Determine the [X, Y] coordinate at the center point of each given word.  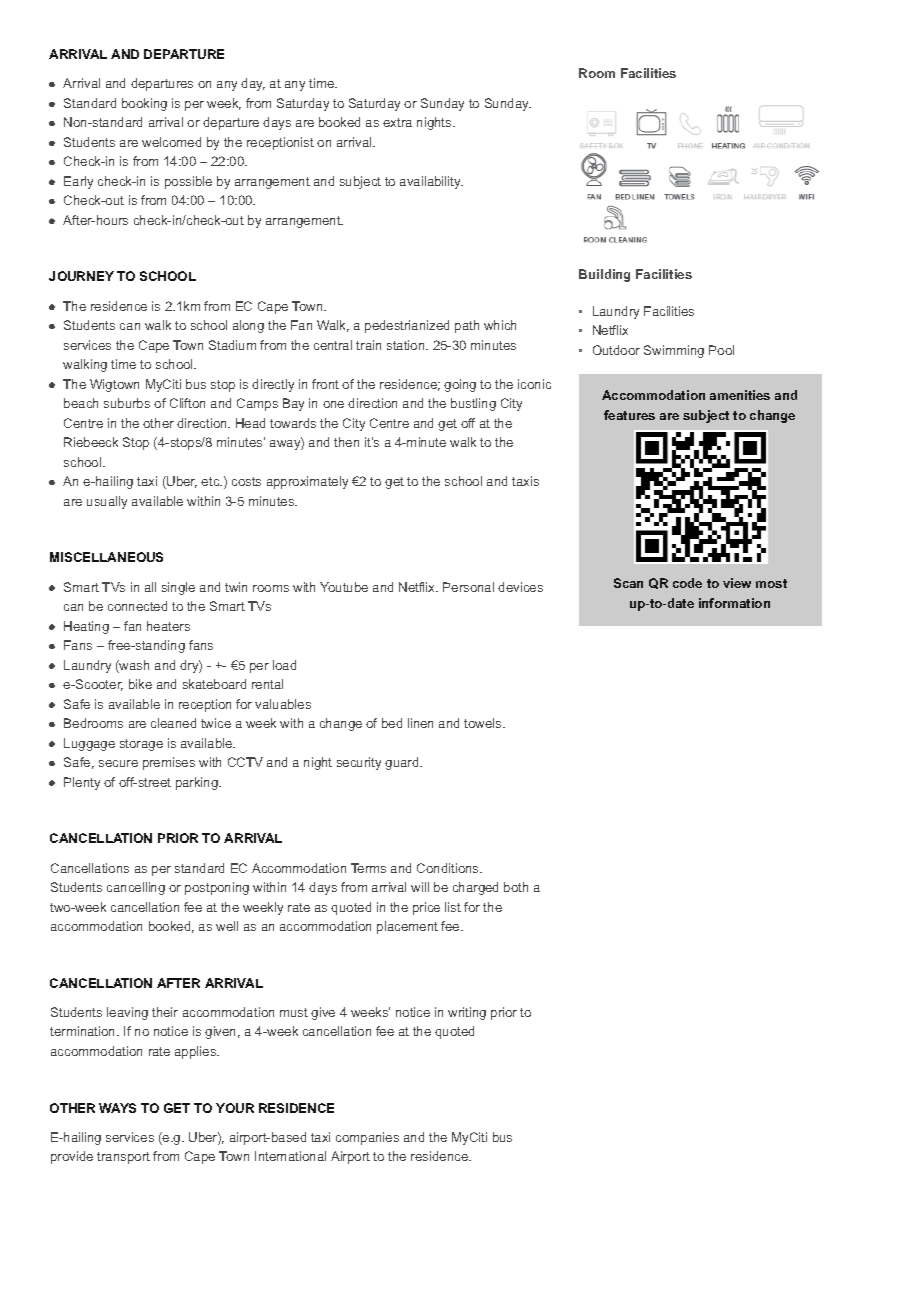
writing [467, 1013]
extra [397, 122]
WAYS [117, 1108]
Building [604, 275]
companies [367, 1138]
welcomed [171, 142]
